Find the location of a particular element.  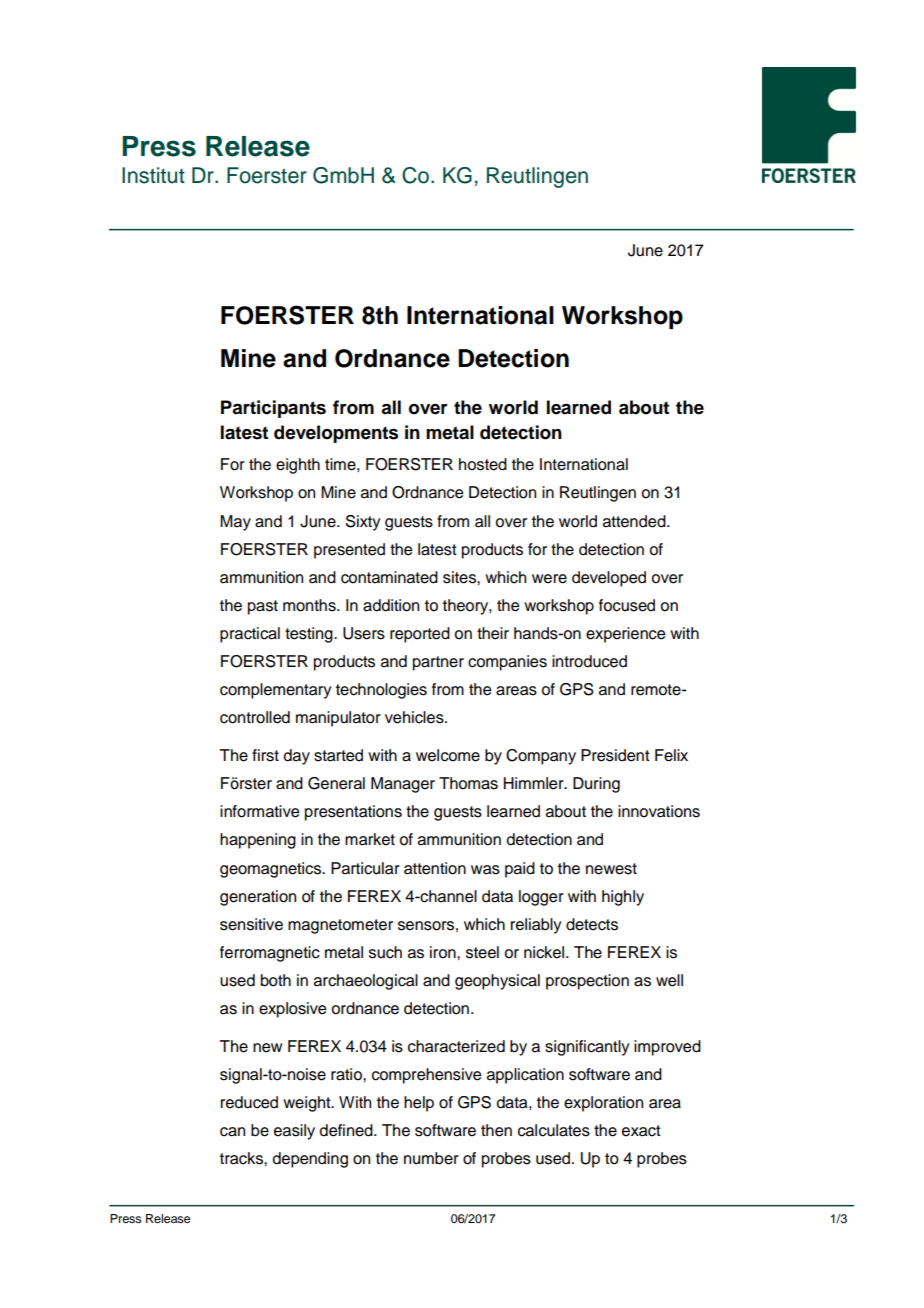

attended is located at coordinates (635, 521).
